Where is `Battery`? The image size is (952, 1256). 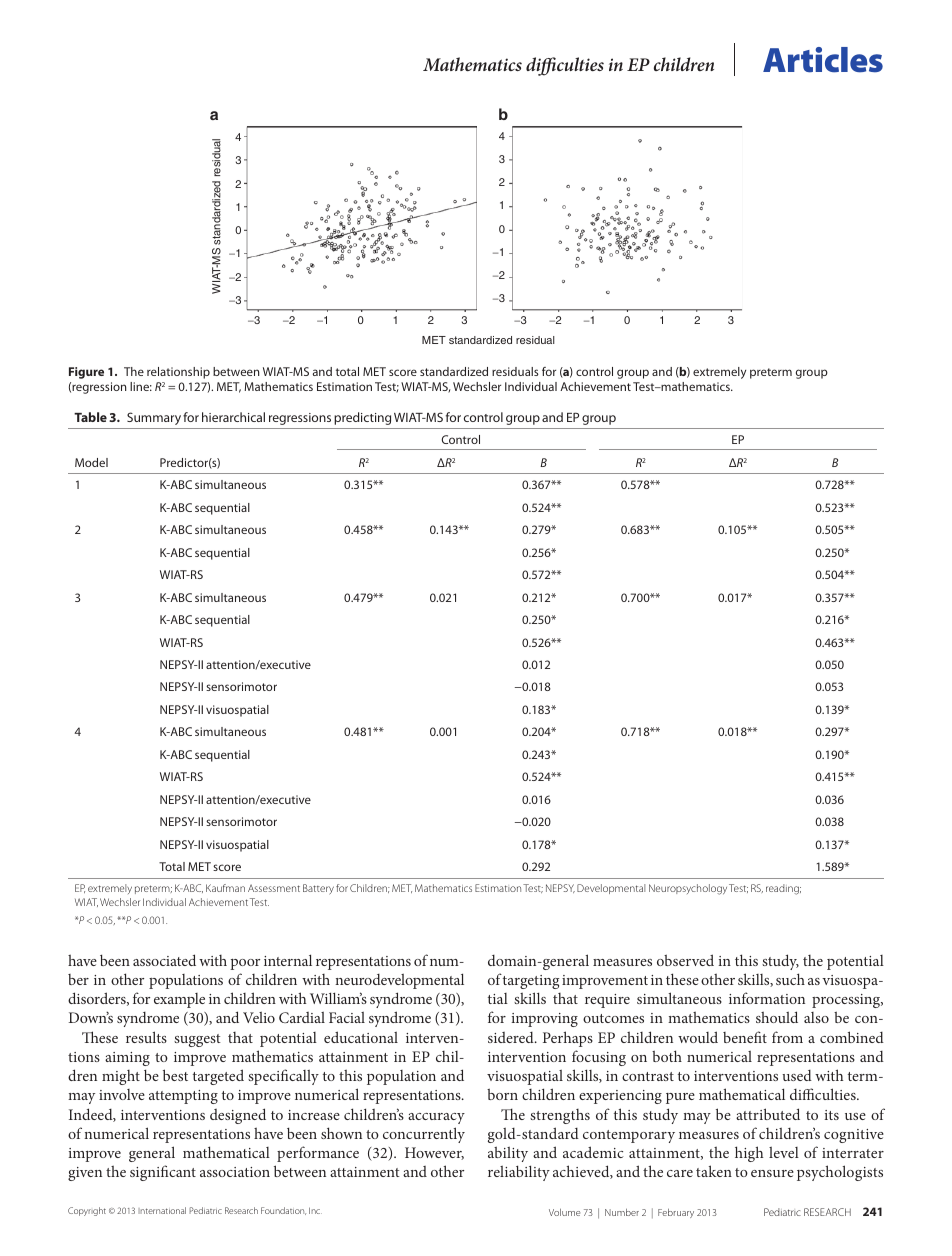
Battery is located at coordinates (318, 889).
